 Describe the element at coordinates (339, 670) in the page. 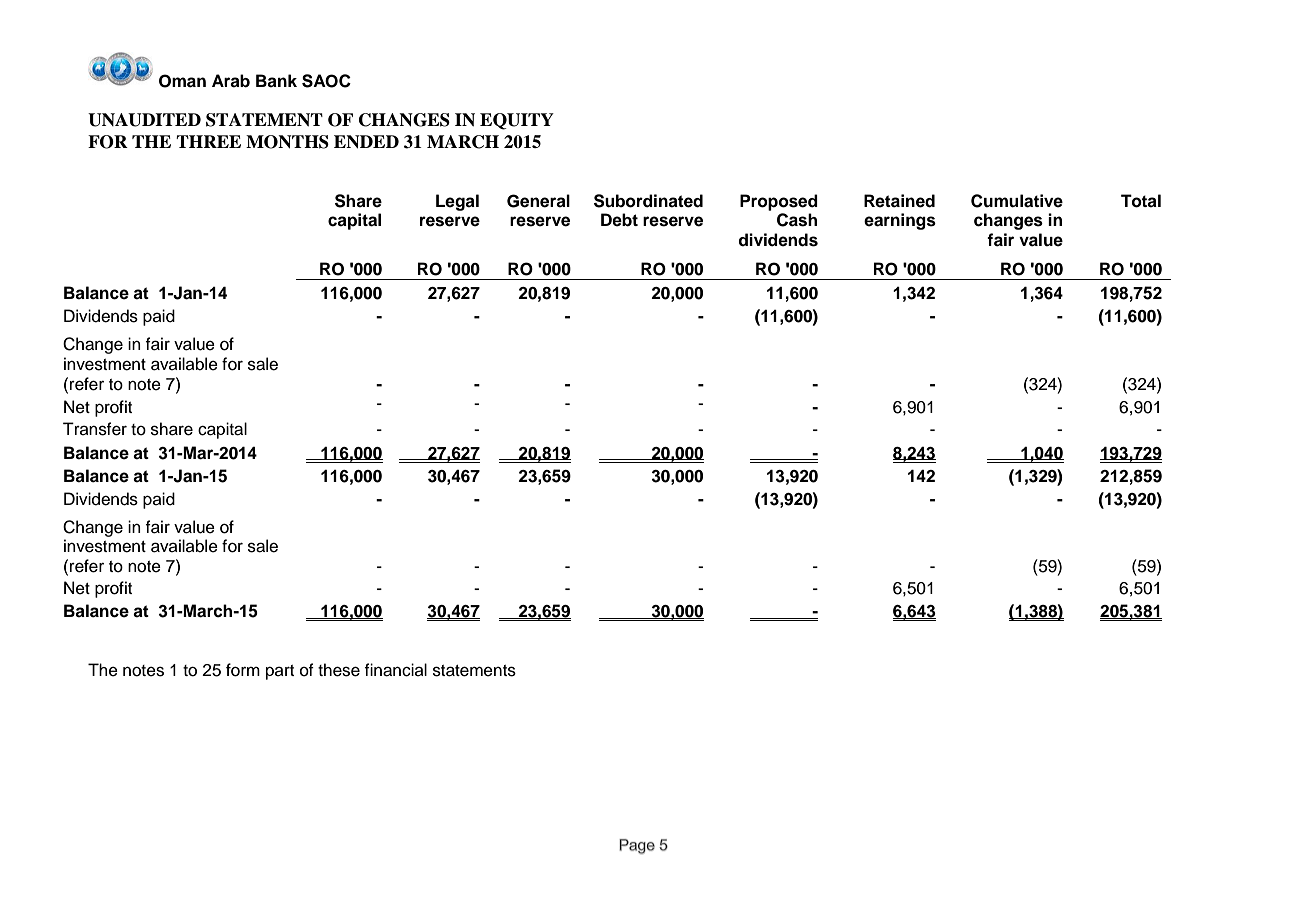

I see `these` at that location.
